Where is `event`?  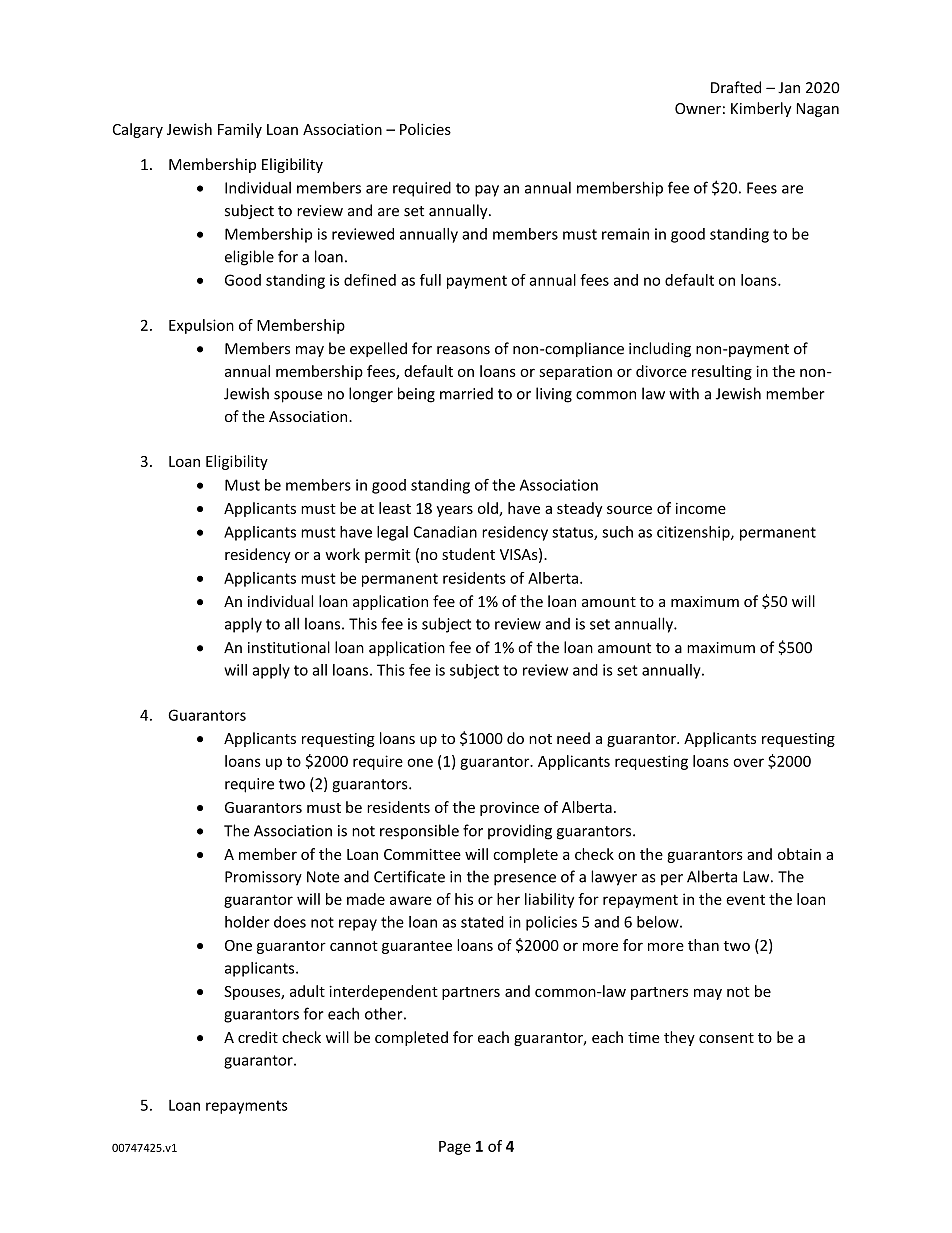 event is located at coordinates (745, 900).
